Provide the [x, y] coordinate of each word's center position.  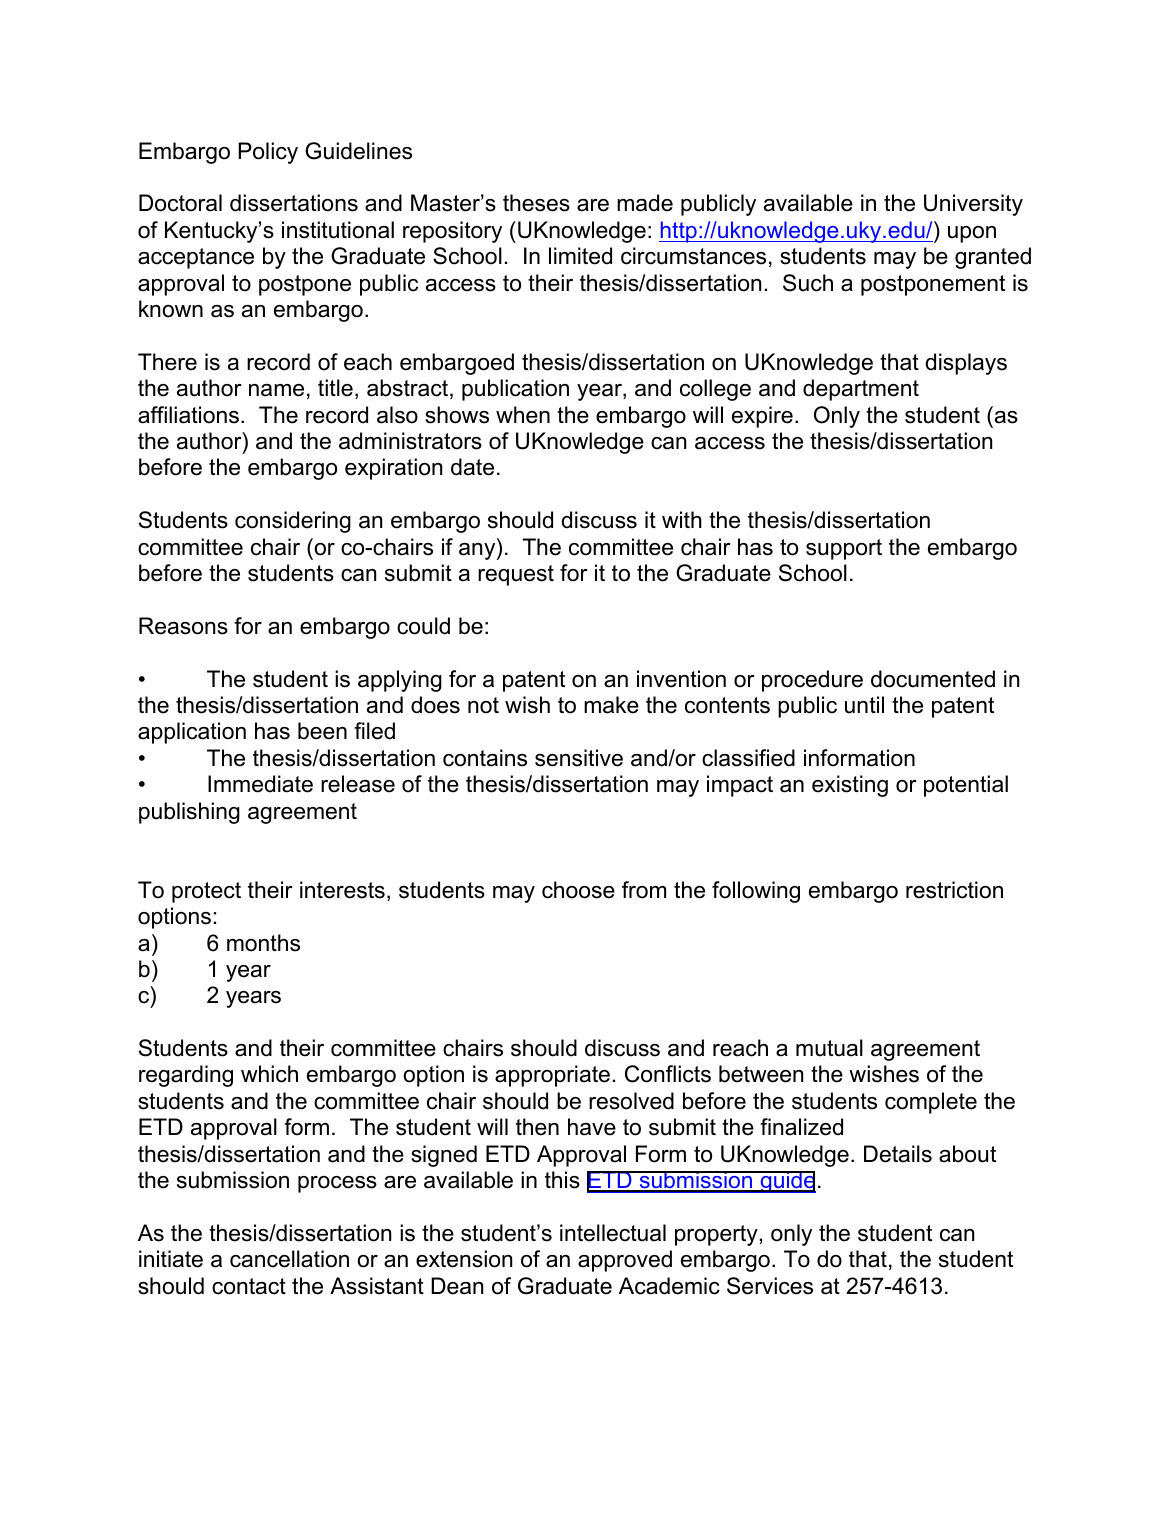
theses [536, 203]
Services [770, 1286]
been [322, 731]
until [864, 705]
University [973, 205]
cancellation [289, 1259]
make [611, 705]
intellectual [613, 1233]
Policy [268, 153]
